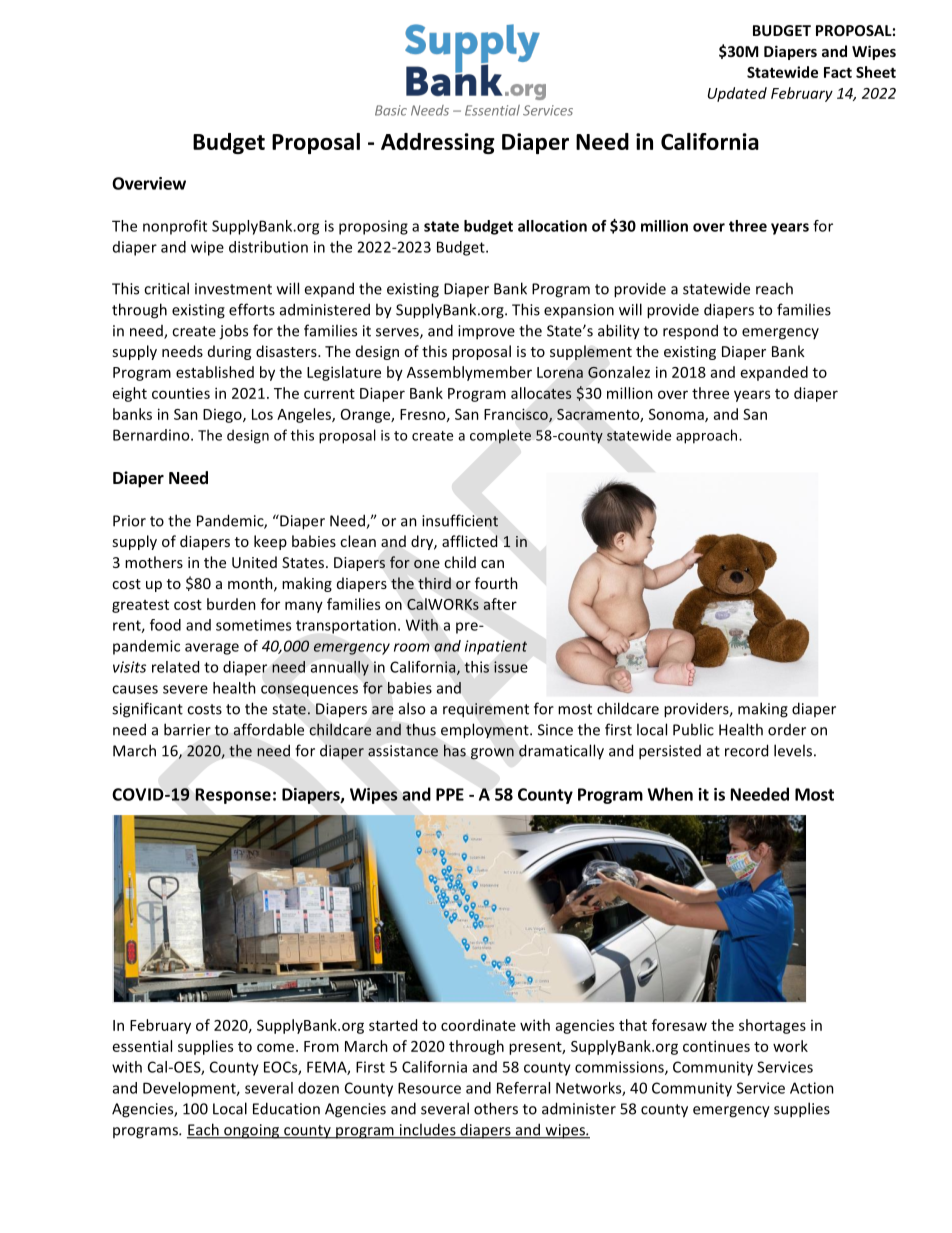  Describe the element at coordinates (233, 796) in the page. I see `Response` at that location.
